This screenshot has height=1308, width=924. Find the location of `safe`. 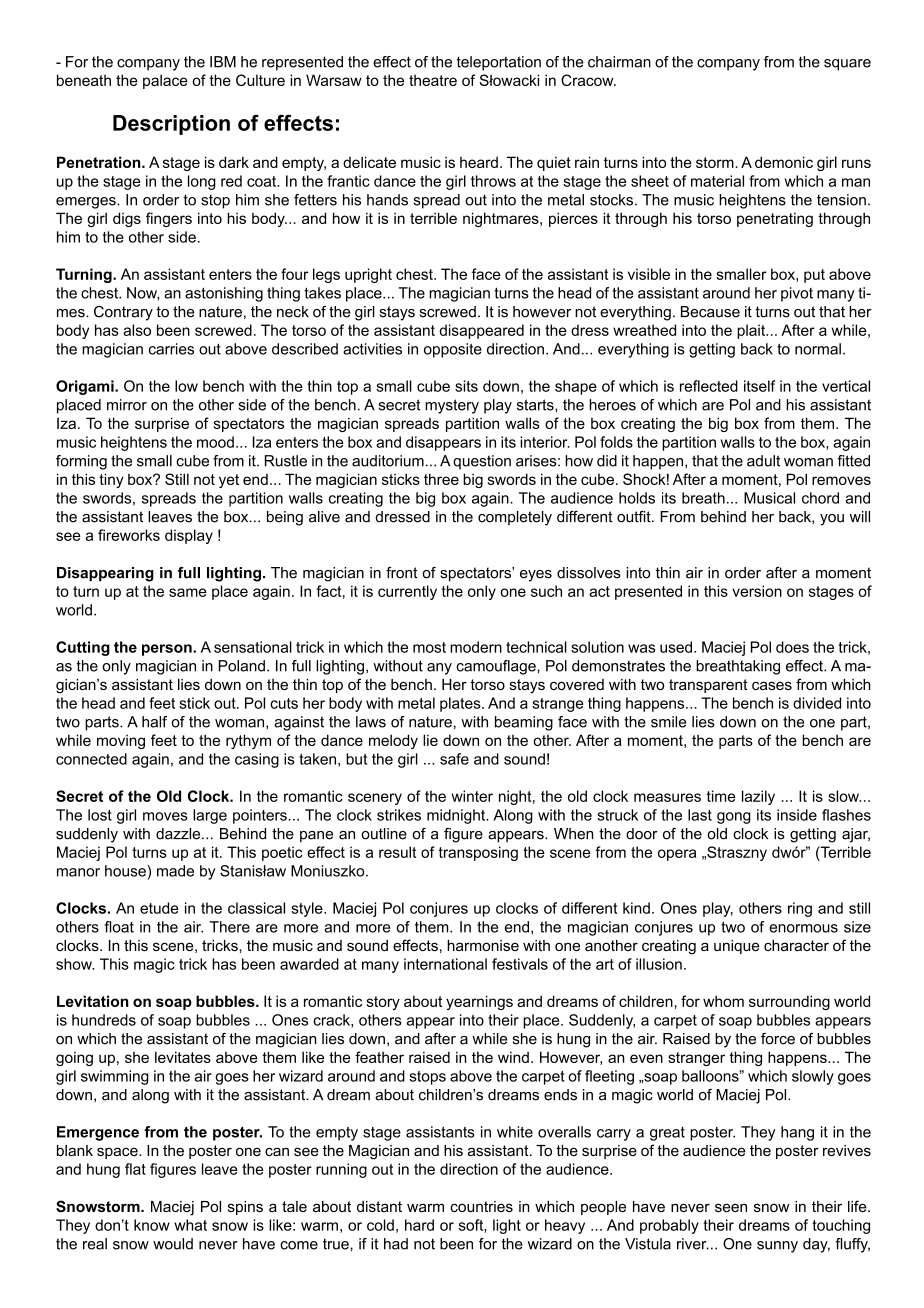

safe is located at coordinates (454, 759).
